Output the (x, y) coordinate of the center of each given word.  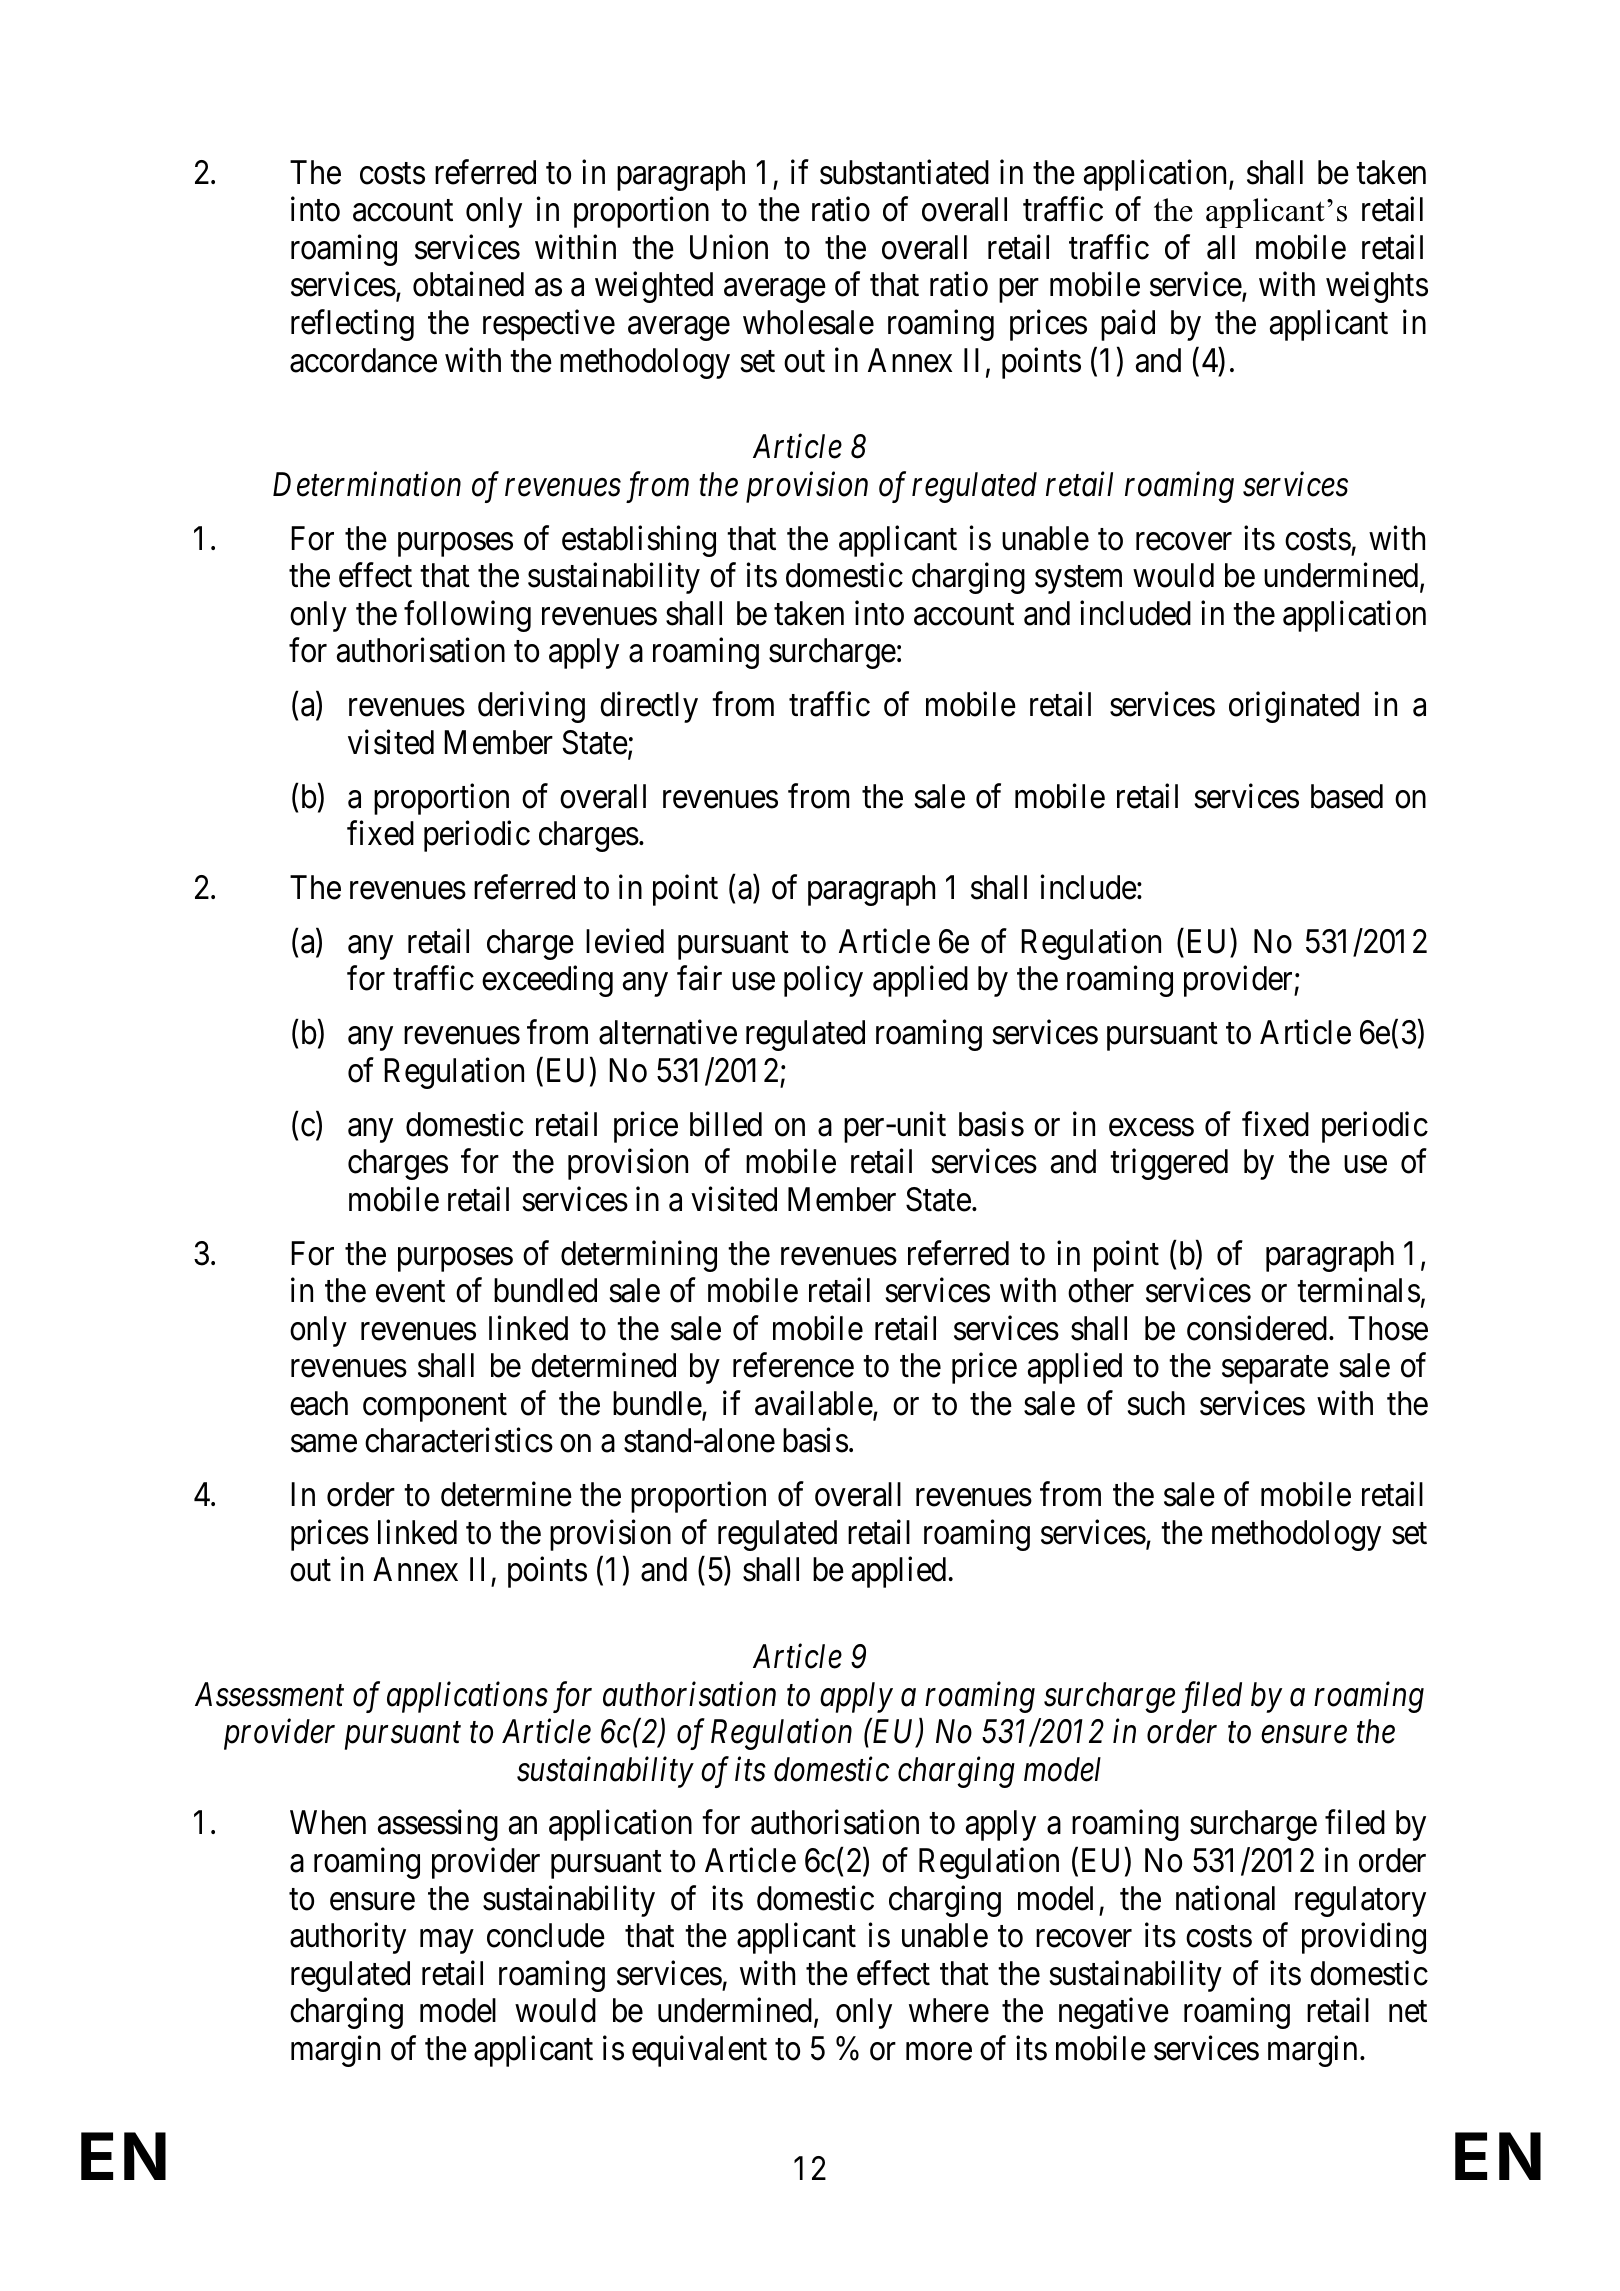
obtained (468, 284)
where (949, 2010)
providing (1364, 1938)
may (446, 1942)
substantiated (904, 172)
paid (1128, 325)
